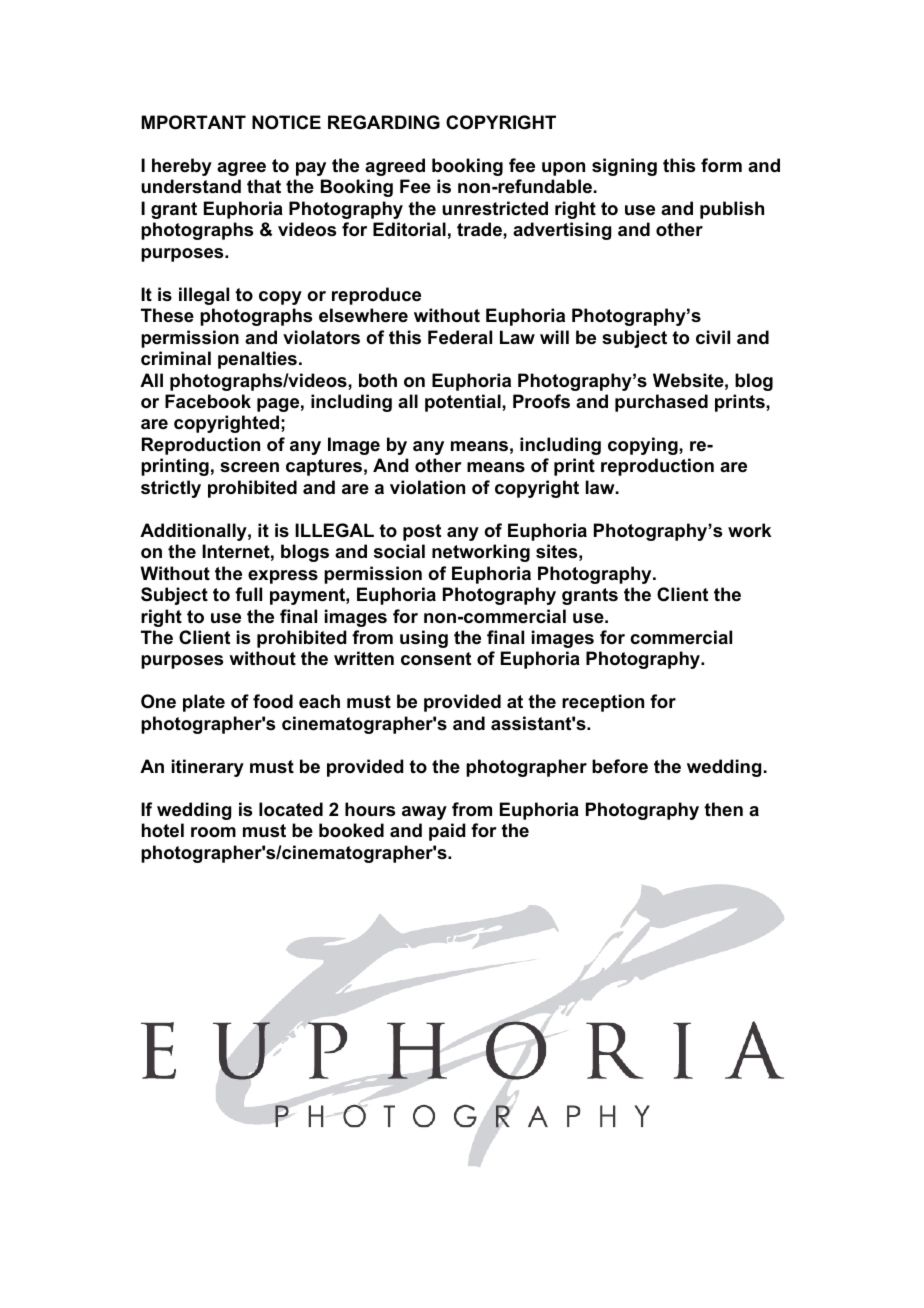 This screenshot has height=1308, width=924. I want to click on violation, so click(427, 487).
